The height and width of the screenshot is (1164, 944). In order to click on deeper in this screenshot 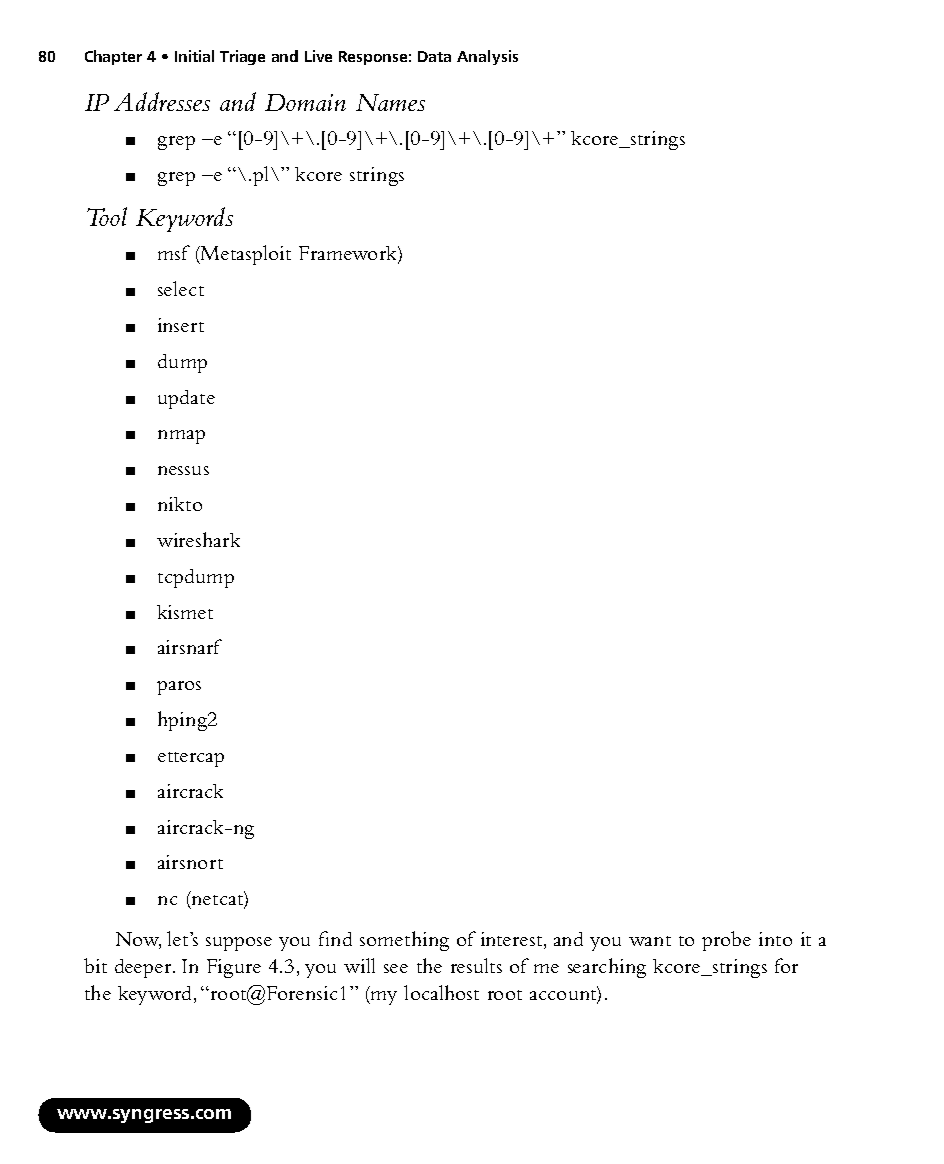, I will do `click(144, 968)`.
